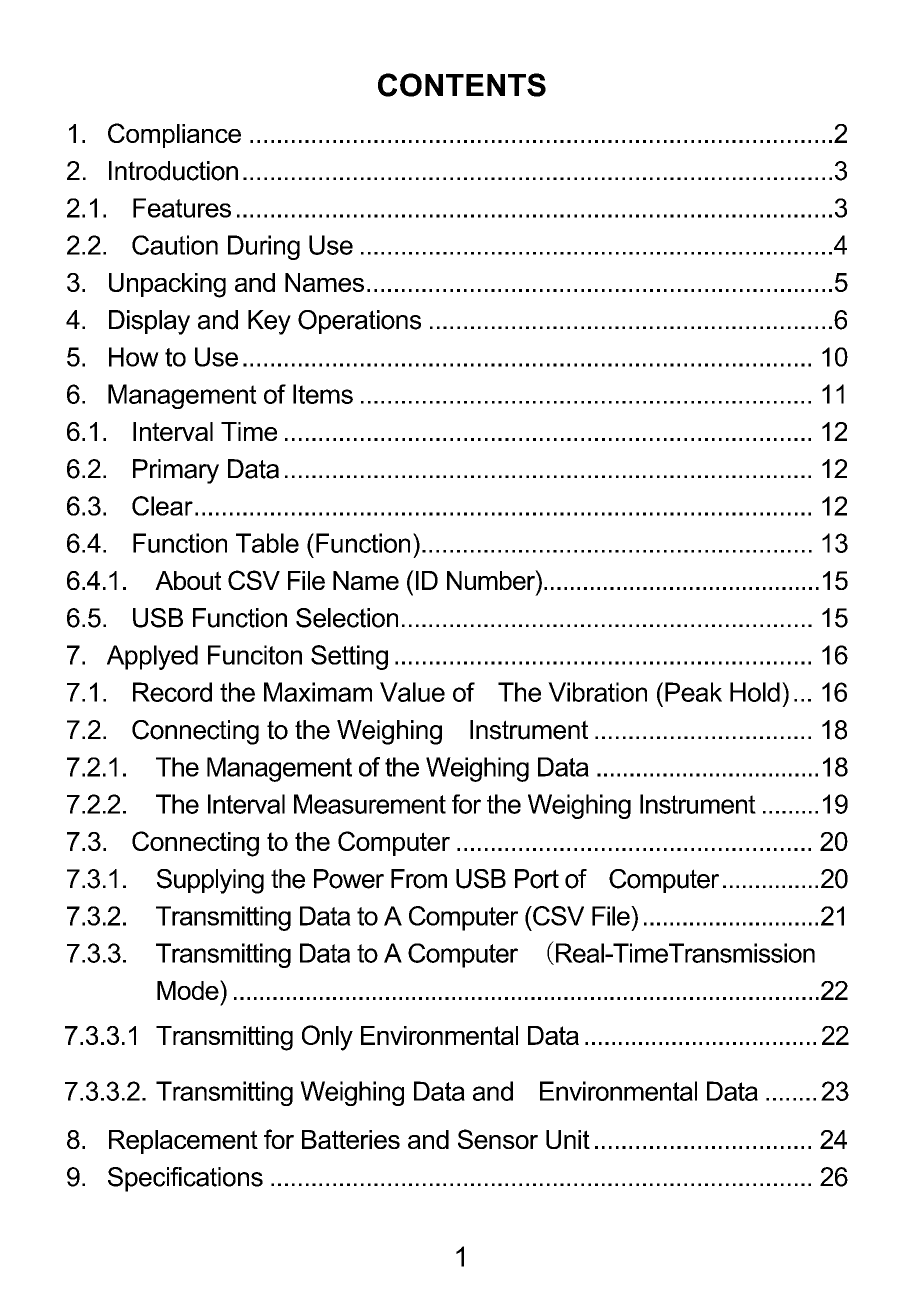 The image size is (924, 1308). What do you see at coordinates (183, 1142) in the document?
I see `Replacement` at bounding box center [183, 1142].
